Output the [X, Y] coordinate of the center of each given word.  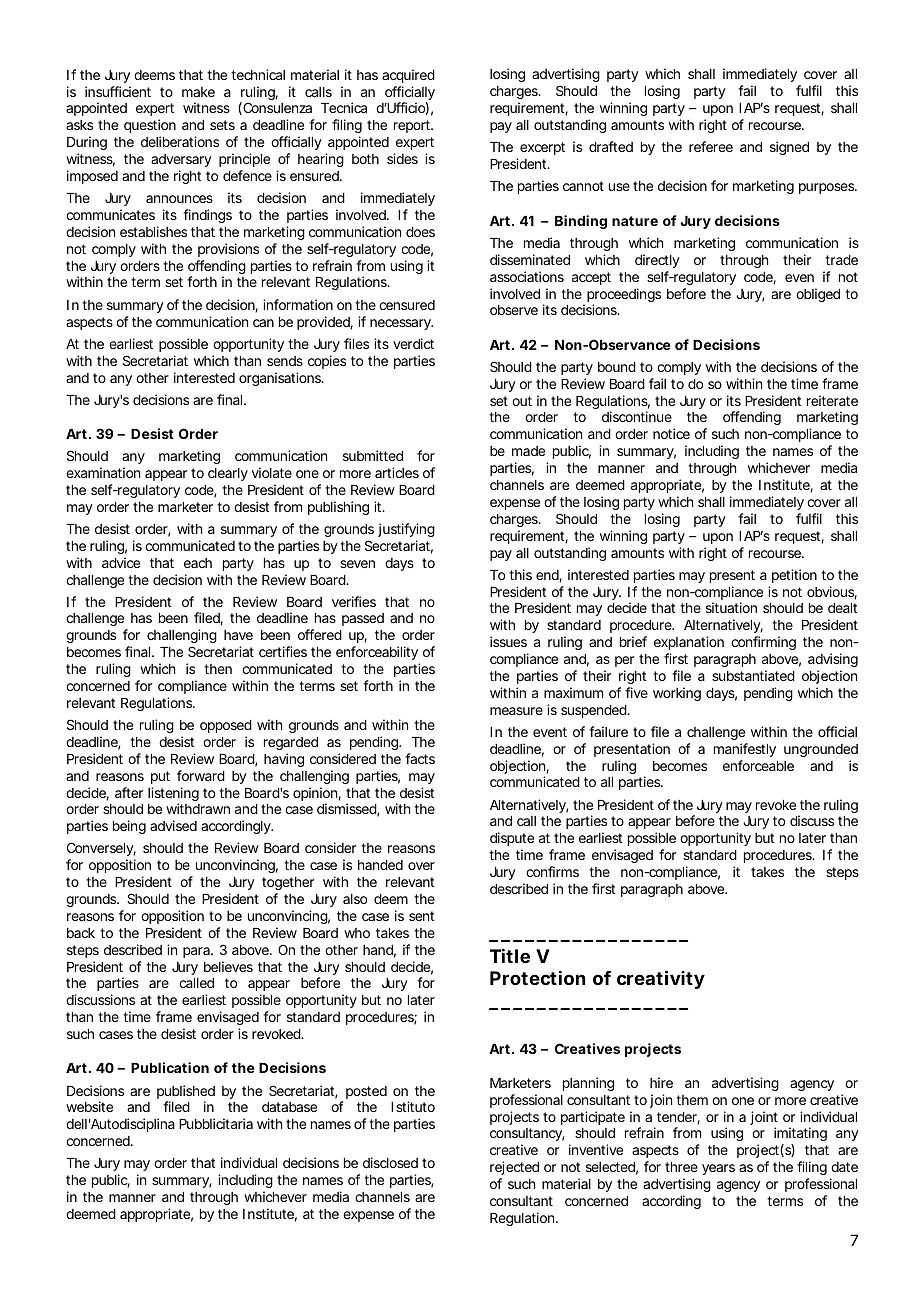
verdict [413, 343]
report [413, 126]
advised [173, 825]
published [186, 1093]
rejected [514, 1168]
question [150, 126]
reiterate [832, 400]
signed [789, 148]
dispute [512, 839]
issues [508, 641]
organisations [281, 379]
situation [731, 607]
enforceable [758, 765]
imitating [800, 1136]
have [238, 635]
